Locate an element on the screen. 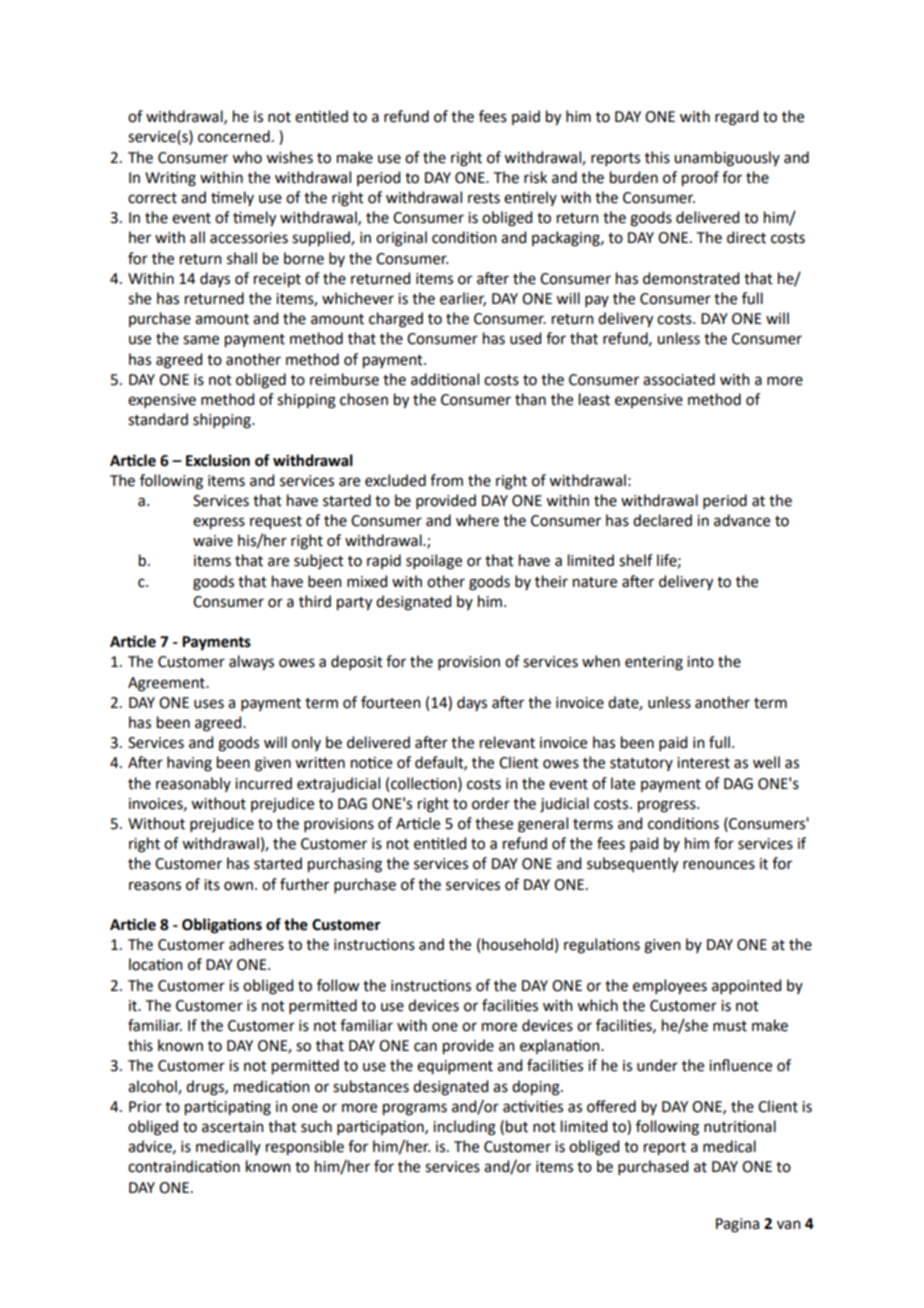 The height and width of the screenshot is (1308, 924). fourteen is located at coordinates (390, 702).
